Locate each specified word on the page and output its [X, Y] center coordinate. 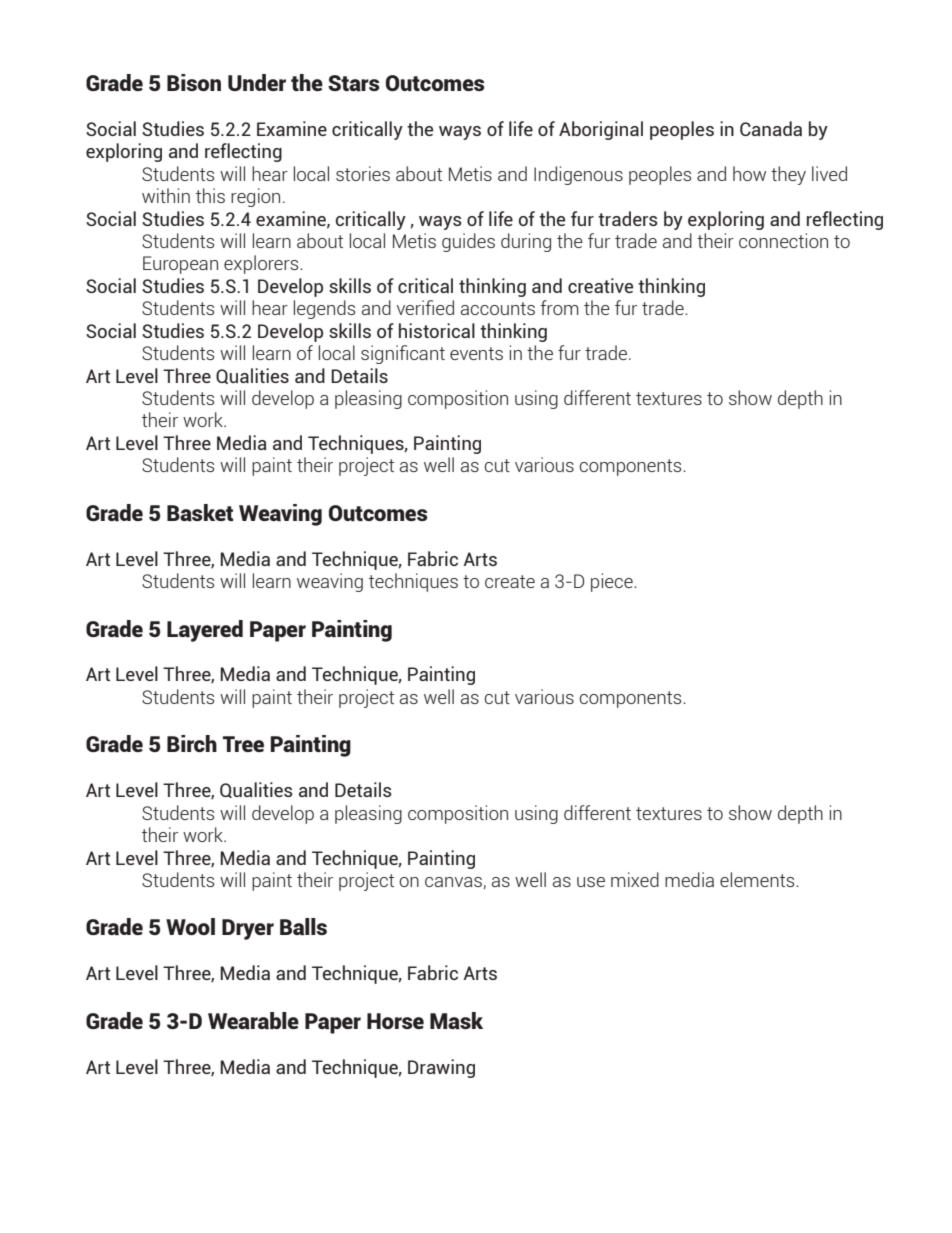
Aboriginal [601, 130]
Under [257, 82]
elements [758, 879]
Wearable [253, 1020]
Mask [456, 1020]
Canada [771, 128]
